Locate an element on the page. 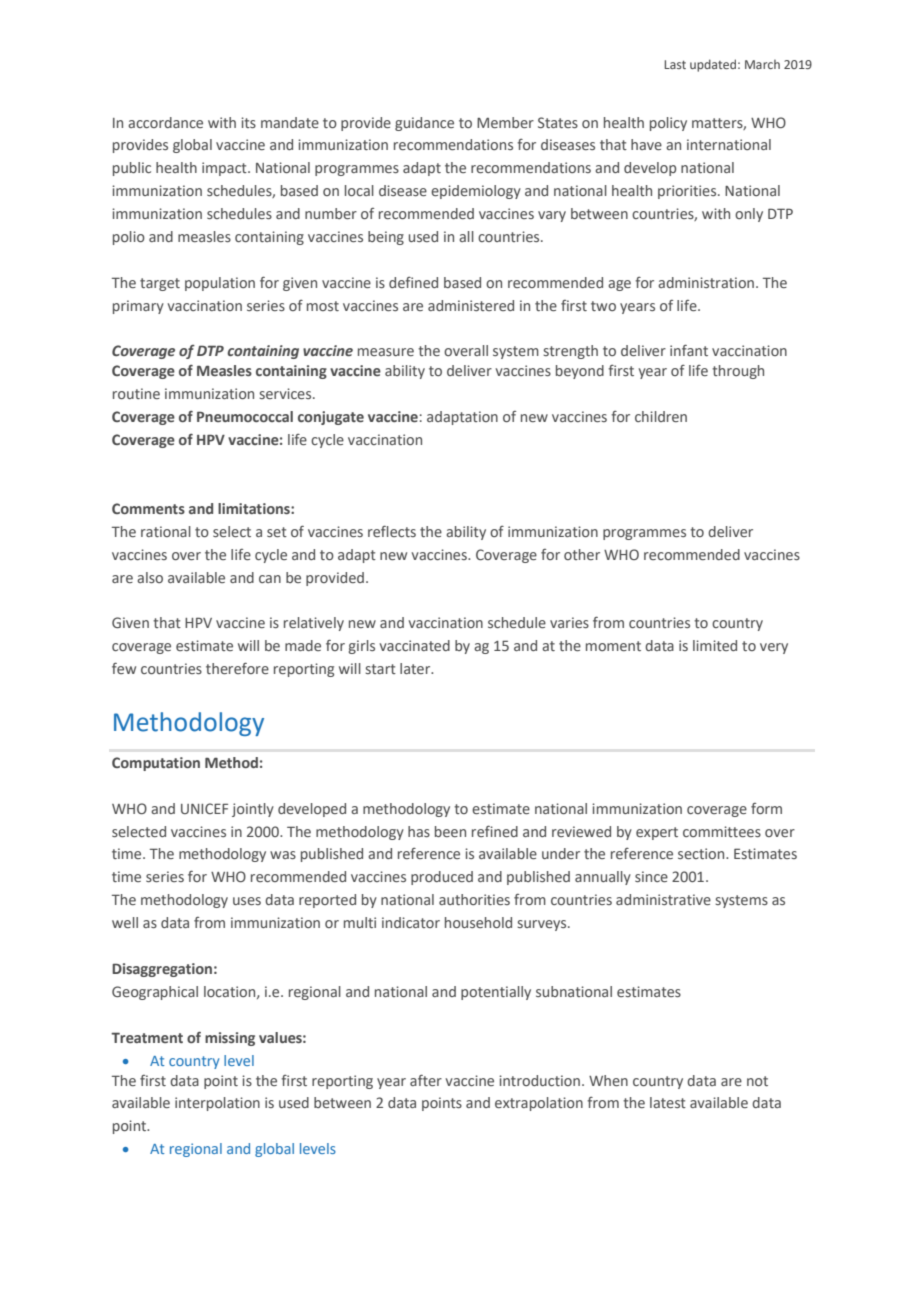 The image size is (924, 1308). interpolation is located at coordinates (217, 1104).
